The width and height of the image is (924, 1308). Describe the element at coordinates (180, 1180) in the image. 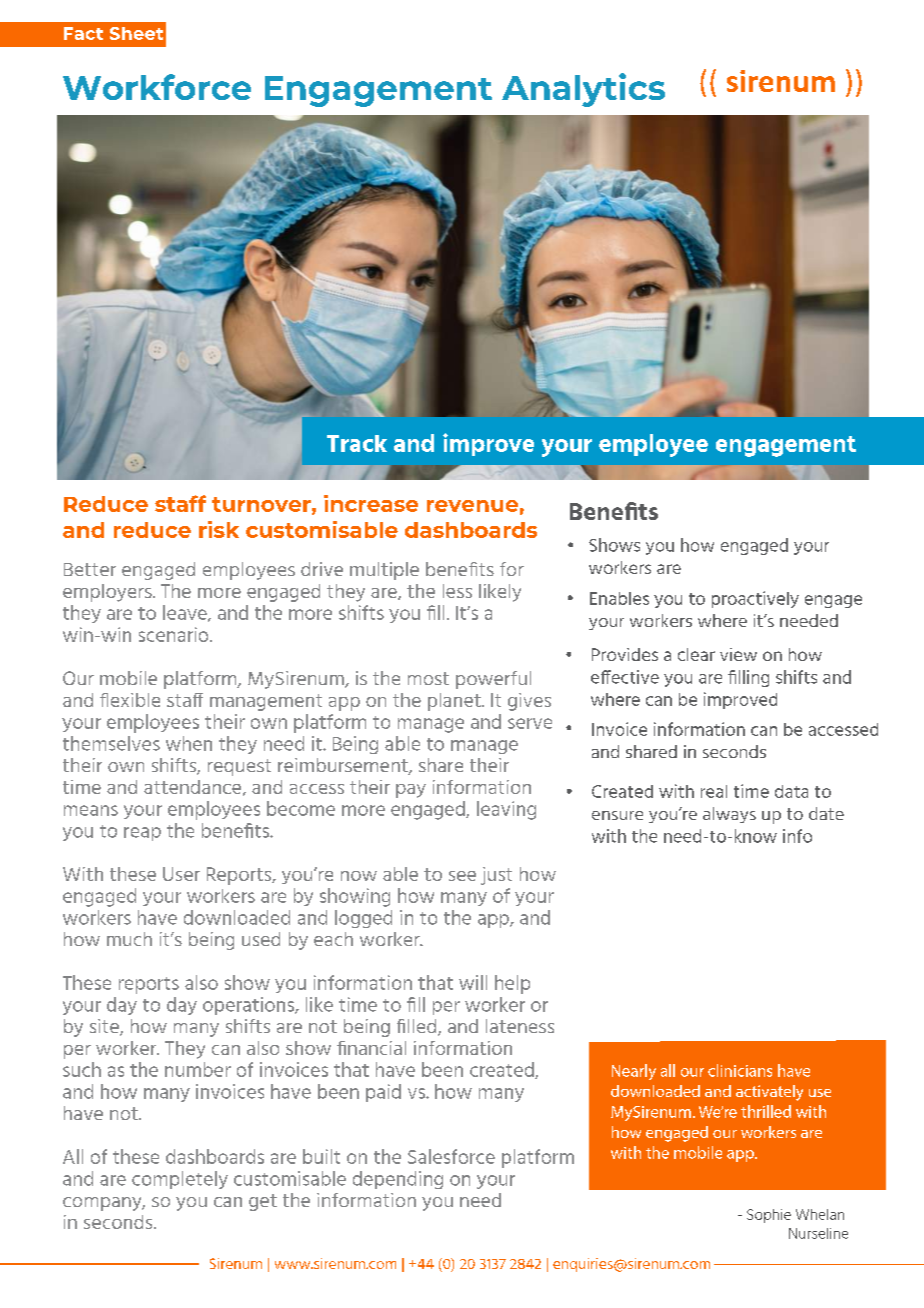

I see `completely` at that location.
